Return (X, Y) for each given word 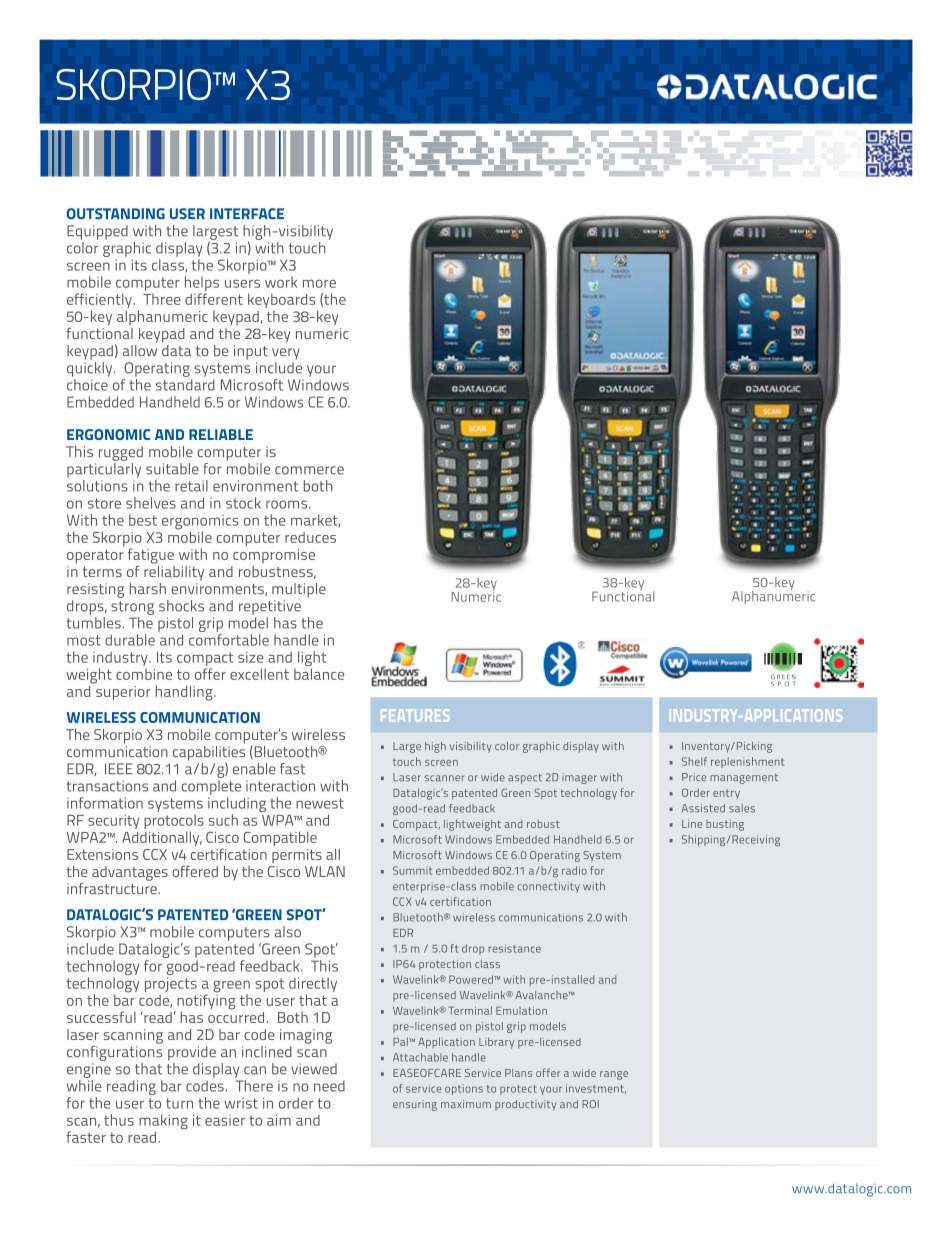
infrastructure (113, 887)
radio (574, 870)
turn (179, 1103)
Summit (412, 870)
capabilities (209, 753)
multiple (299, 590)
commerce (309, 470)
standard (185, 385)
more (319, 284)
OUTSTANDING (116, 214)
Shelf (694, 761)
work (281, 282)
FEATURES (415, 715)
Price (694, 777)
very (286, 354)
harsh (148, 588)
